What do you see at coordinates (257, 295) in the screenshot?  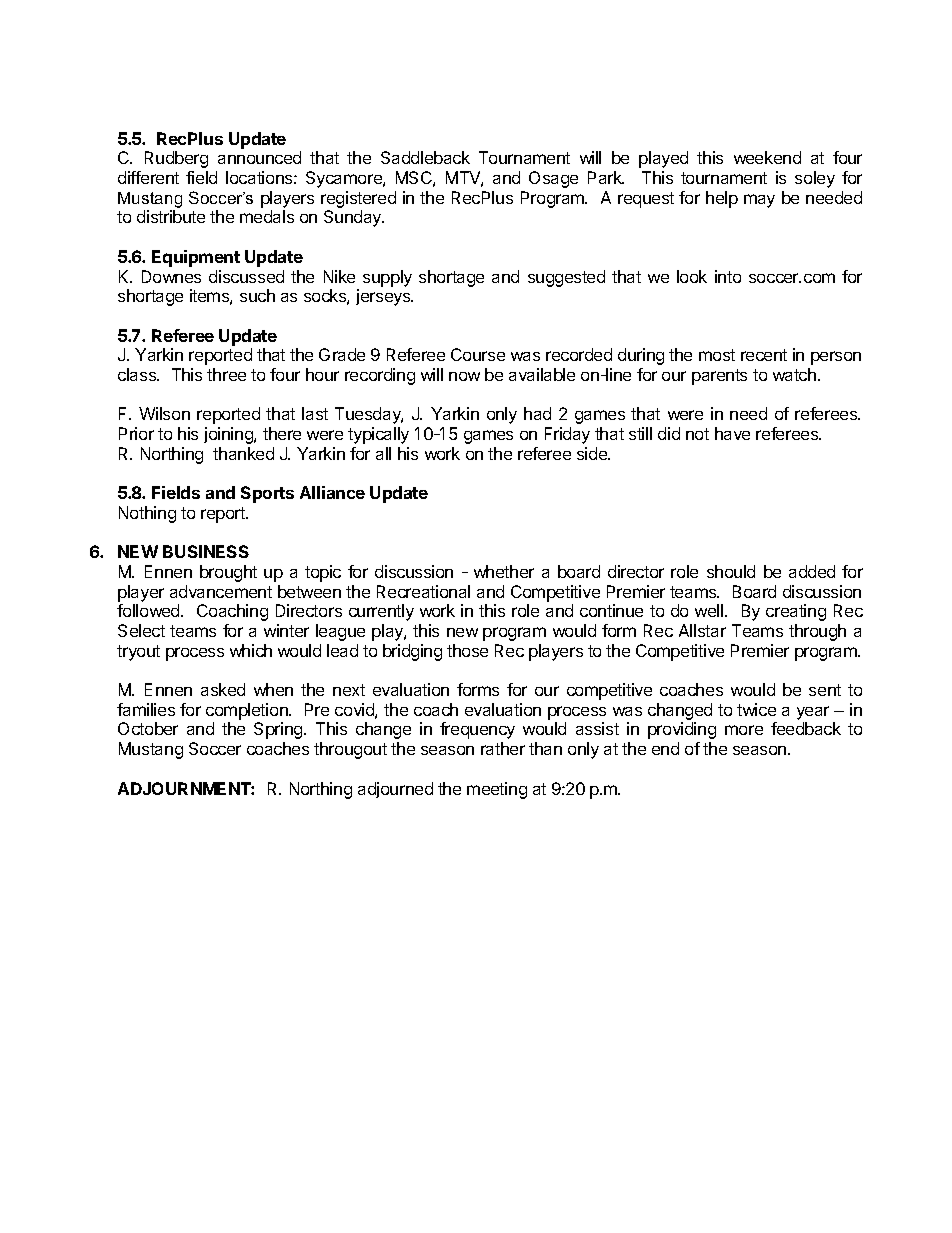 I see `such` at bounding box center [257, 295].
